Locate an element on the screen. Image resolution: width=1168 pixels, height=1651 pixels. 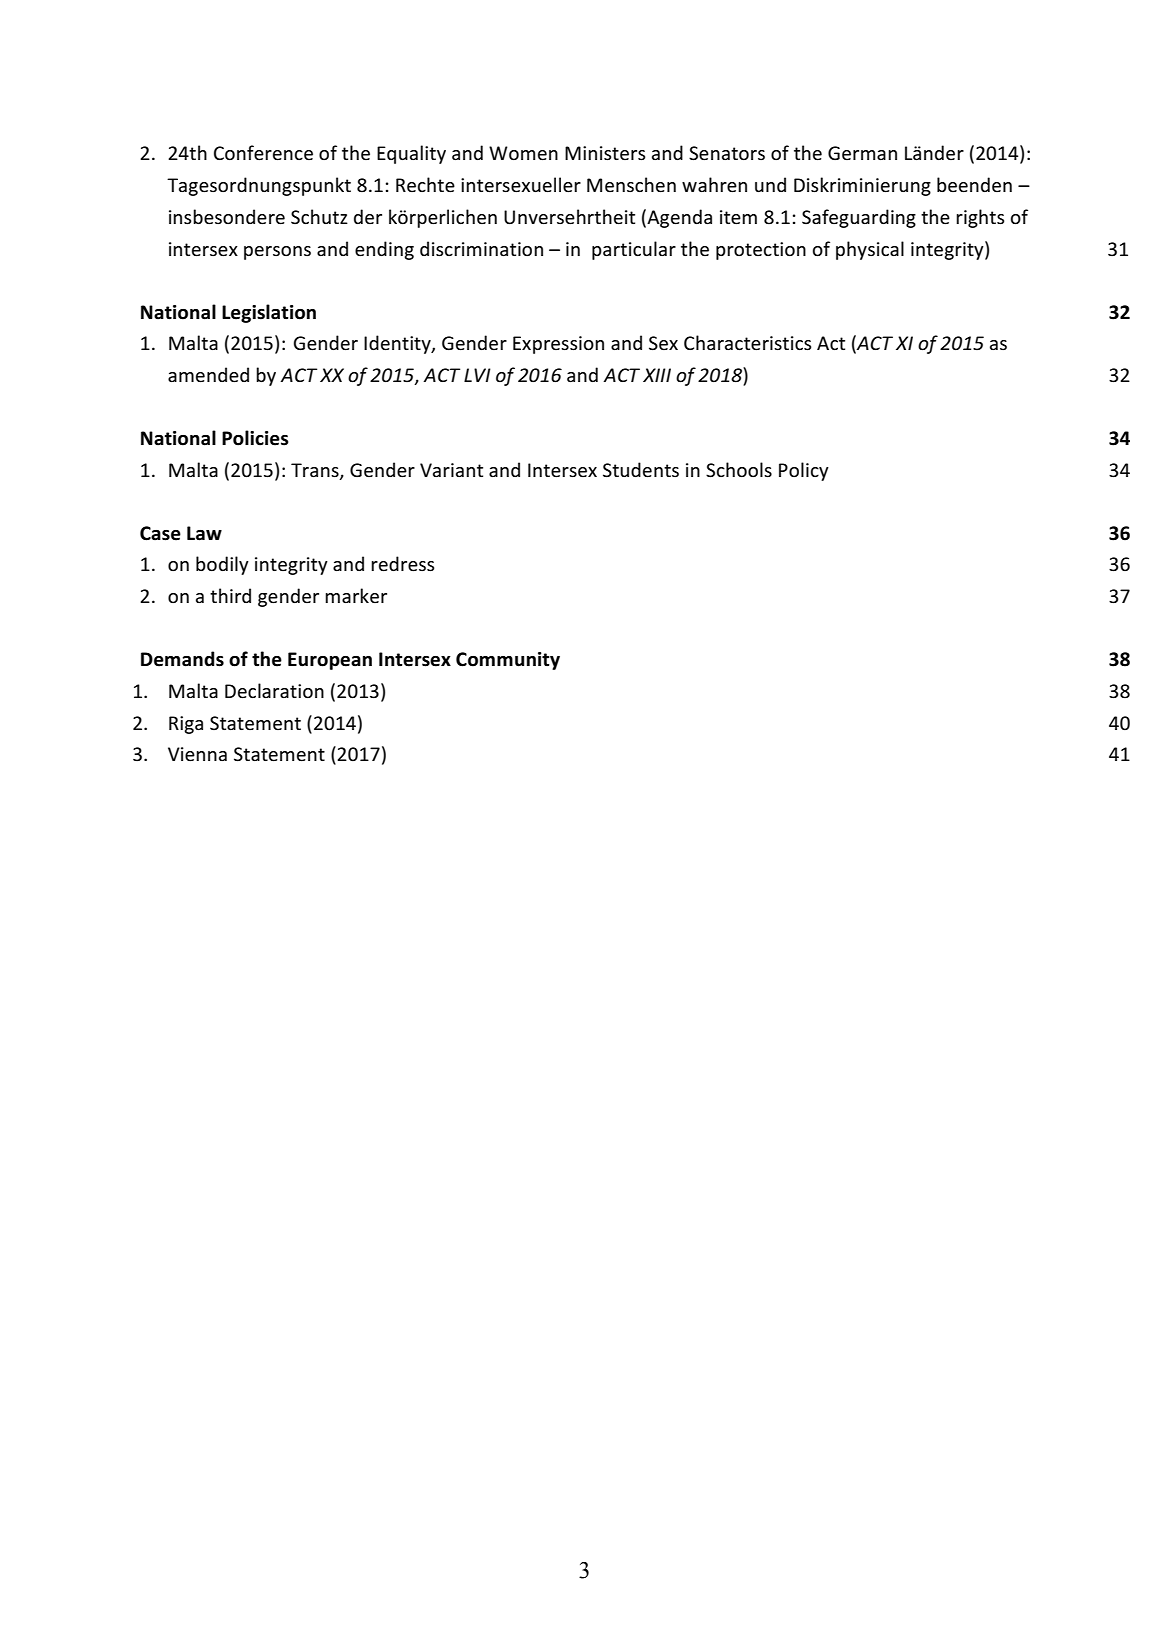
XIII is located at coordinates (657, 375).
